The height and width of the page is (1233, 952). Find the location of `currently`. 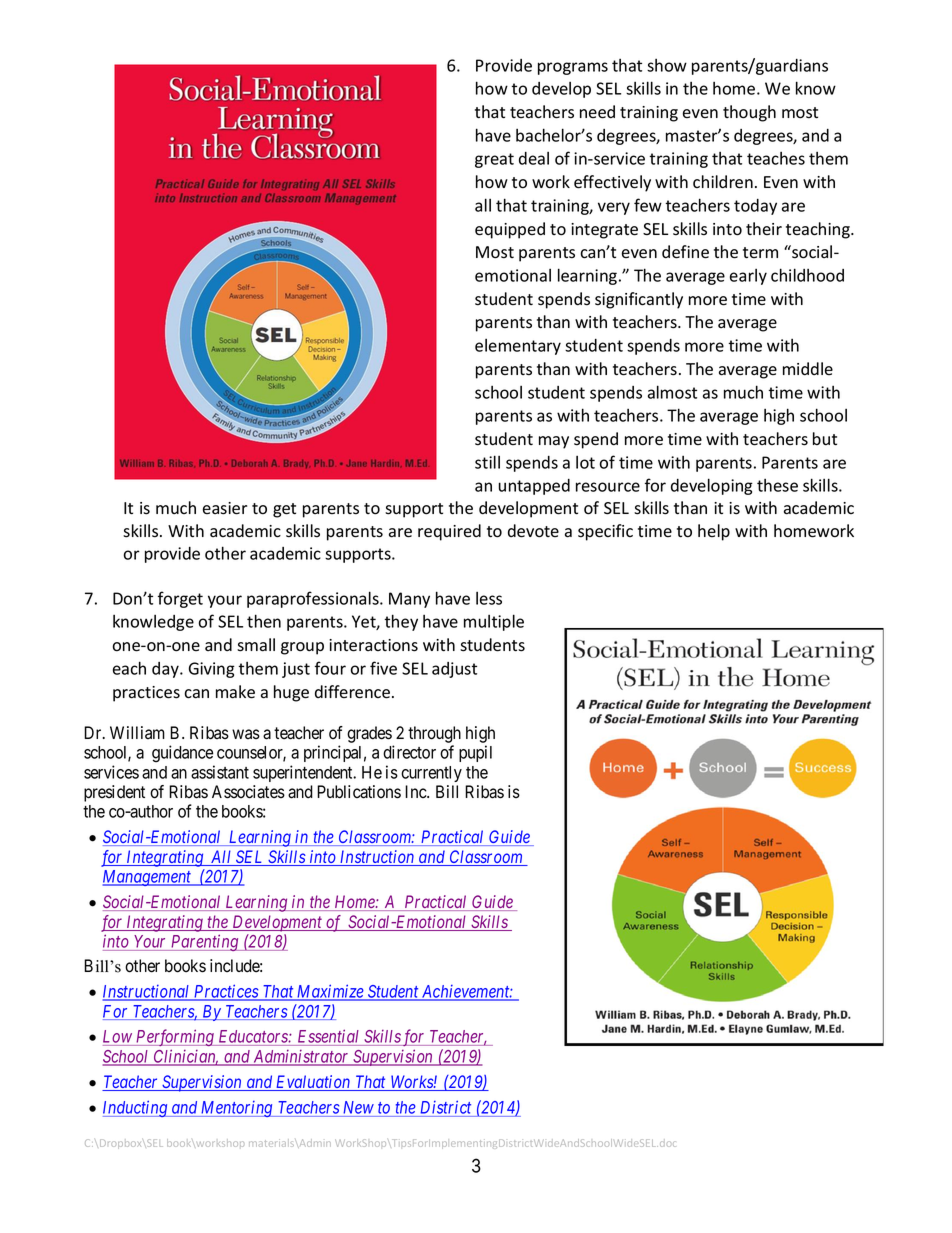

currently is located at coordinates (431, 774).
